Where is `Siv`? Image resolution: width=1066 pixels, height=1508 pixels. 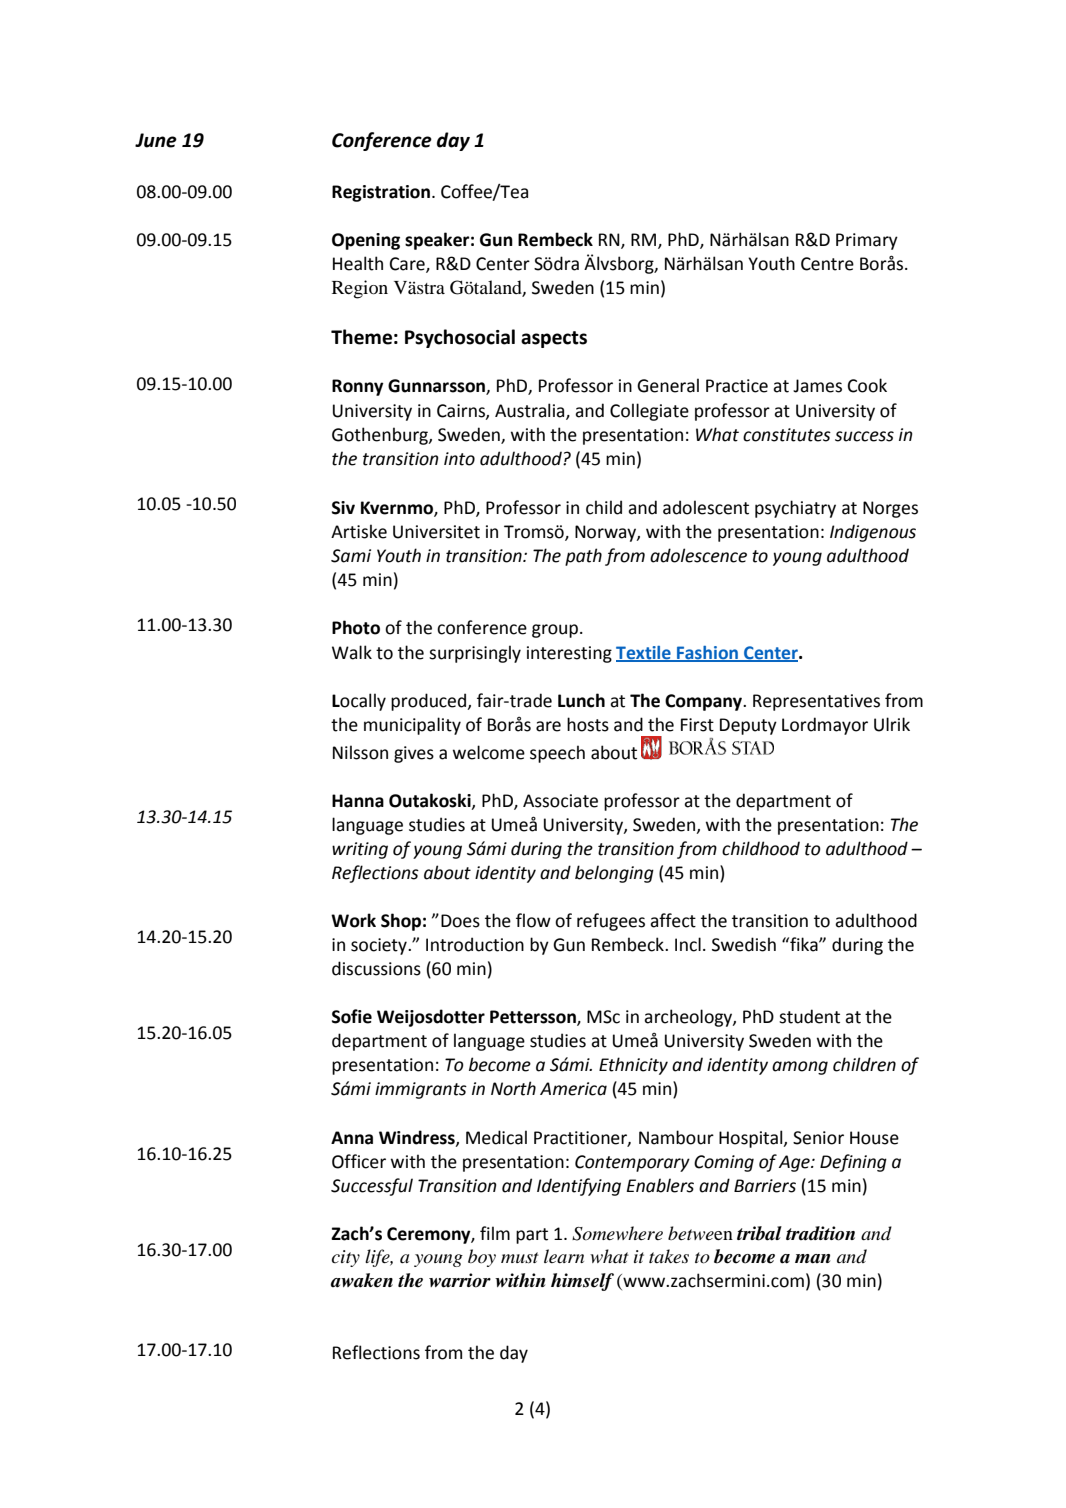 Siv is located at coordinates (343, 508).
